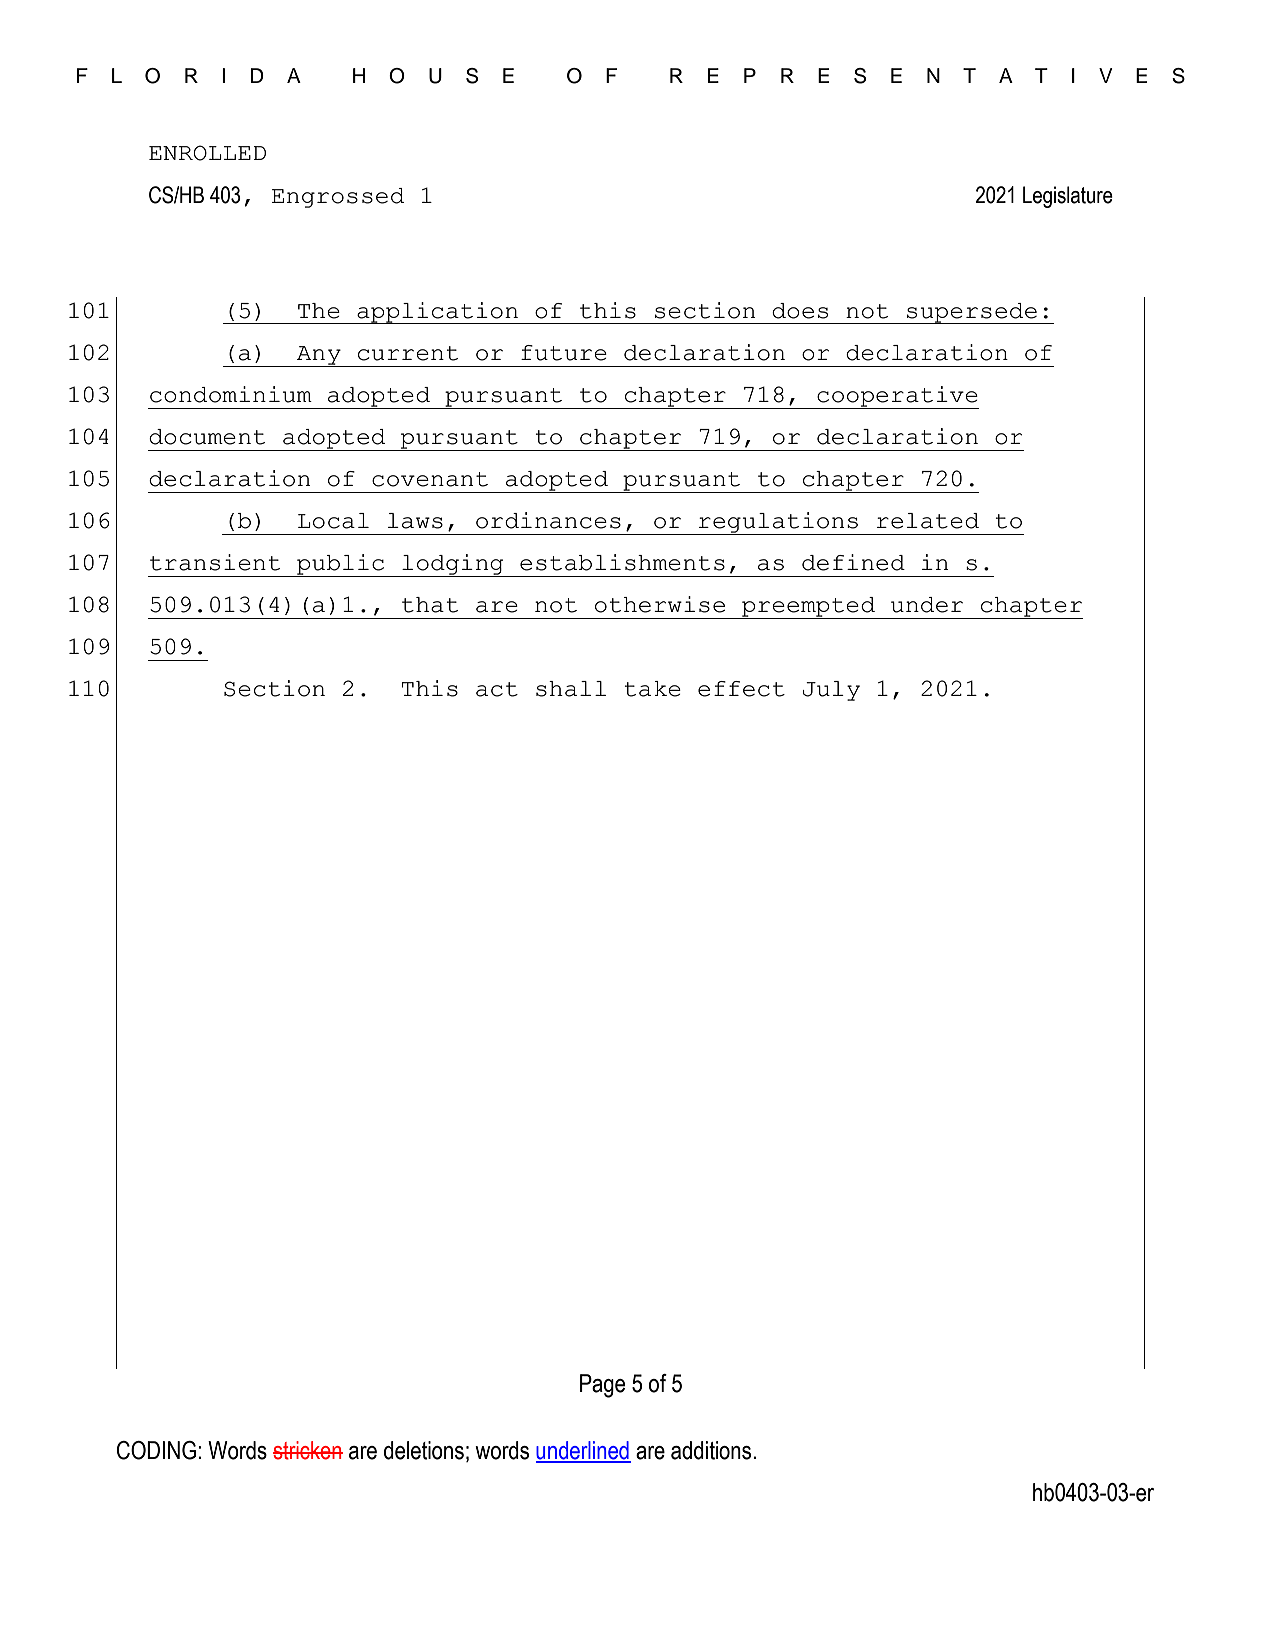 The image size is (1261, 1632). What do you see at coordinates (1068, 197) in the image?
I see `Legislature` at bounding box center [1068, 197].
